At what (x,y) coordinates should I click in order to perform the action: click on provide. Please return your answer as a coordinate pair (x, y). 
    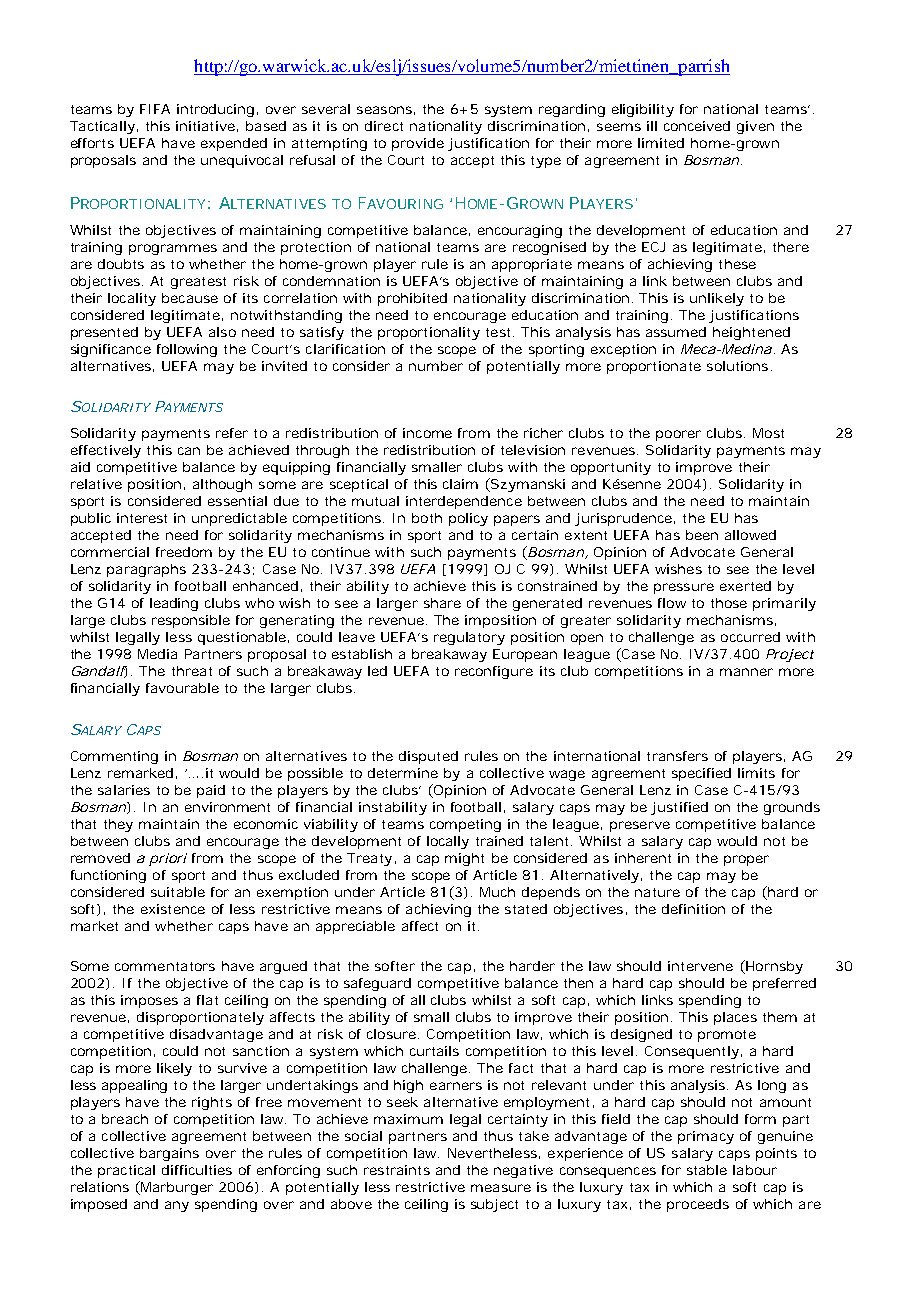
    Looking at the image, I should click on (418, 144).
